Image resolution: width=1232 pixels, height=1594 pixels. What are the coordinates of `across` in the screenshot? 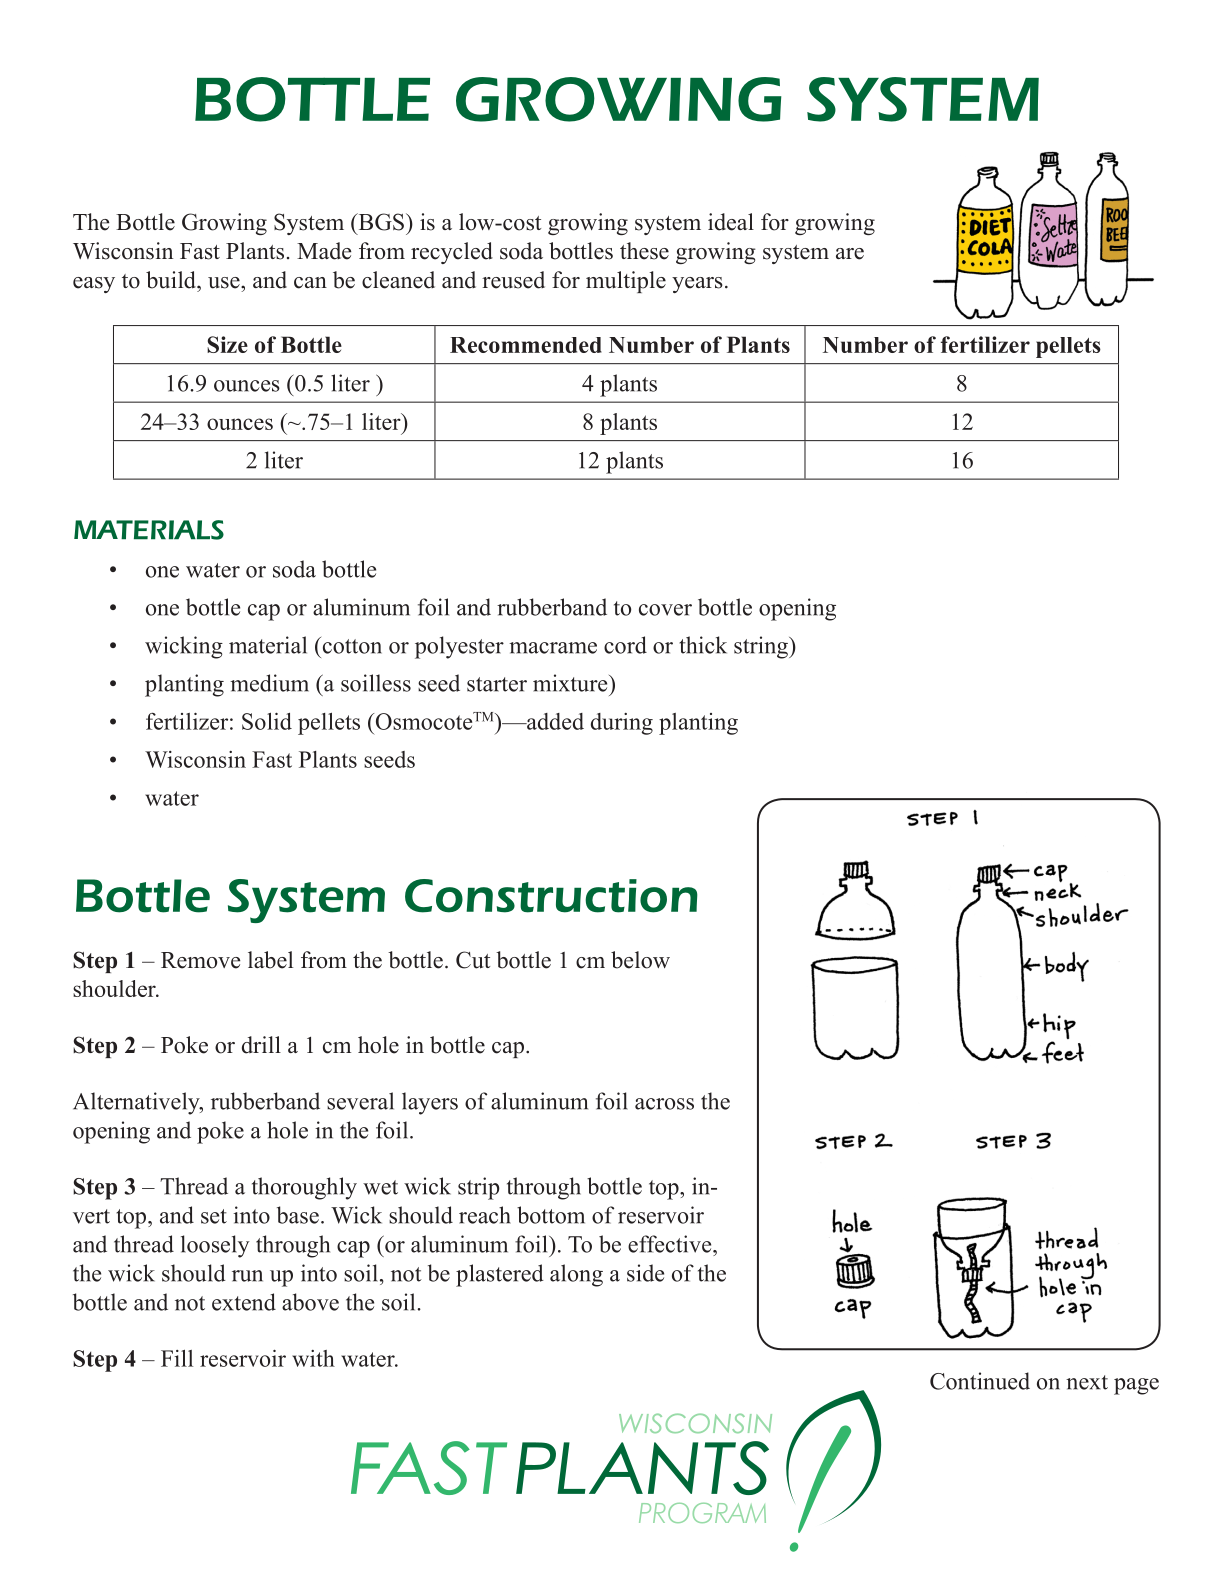 It's located at (664, 1104).
